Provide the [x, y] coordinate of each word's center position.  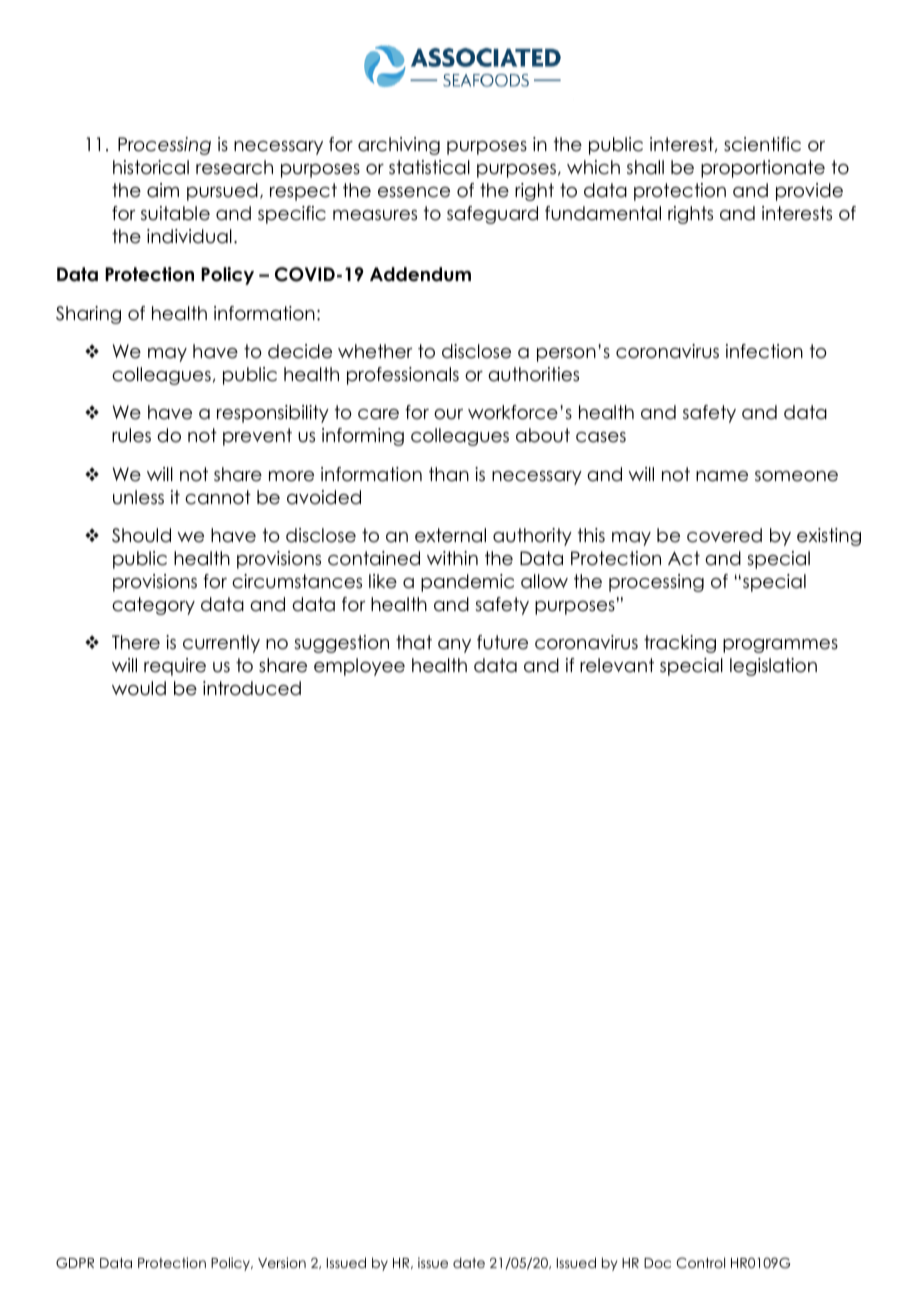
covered [724, 535]
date [469, 1262]
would [139, 688]
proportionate [763, 169]
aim [163, 190]
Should [141, 535]
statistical [429, 167]
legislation [773, 667]
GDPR [75, 1263]
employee [359, 667]
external [450, 535]
